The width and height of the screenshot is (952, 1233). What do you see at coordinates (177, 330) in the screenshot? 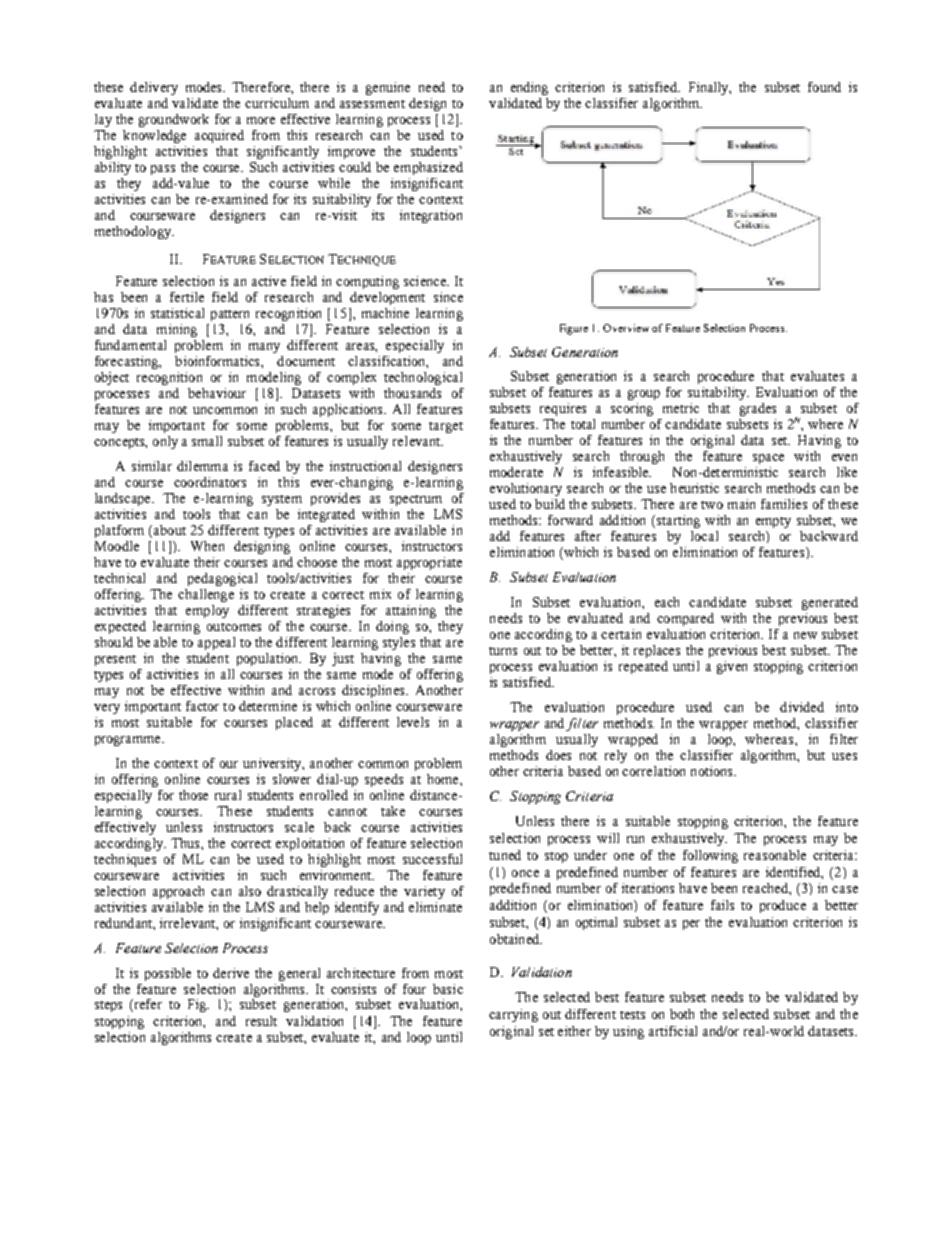
I see `mining` at bounding box center [177, 330].
